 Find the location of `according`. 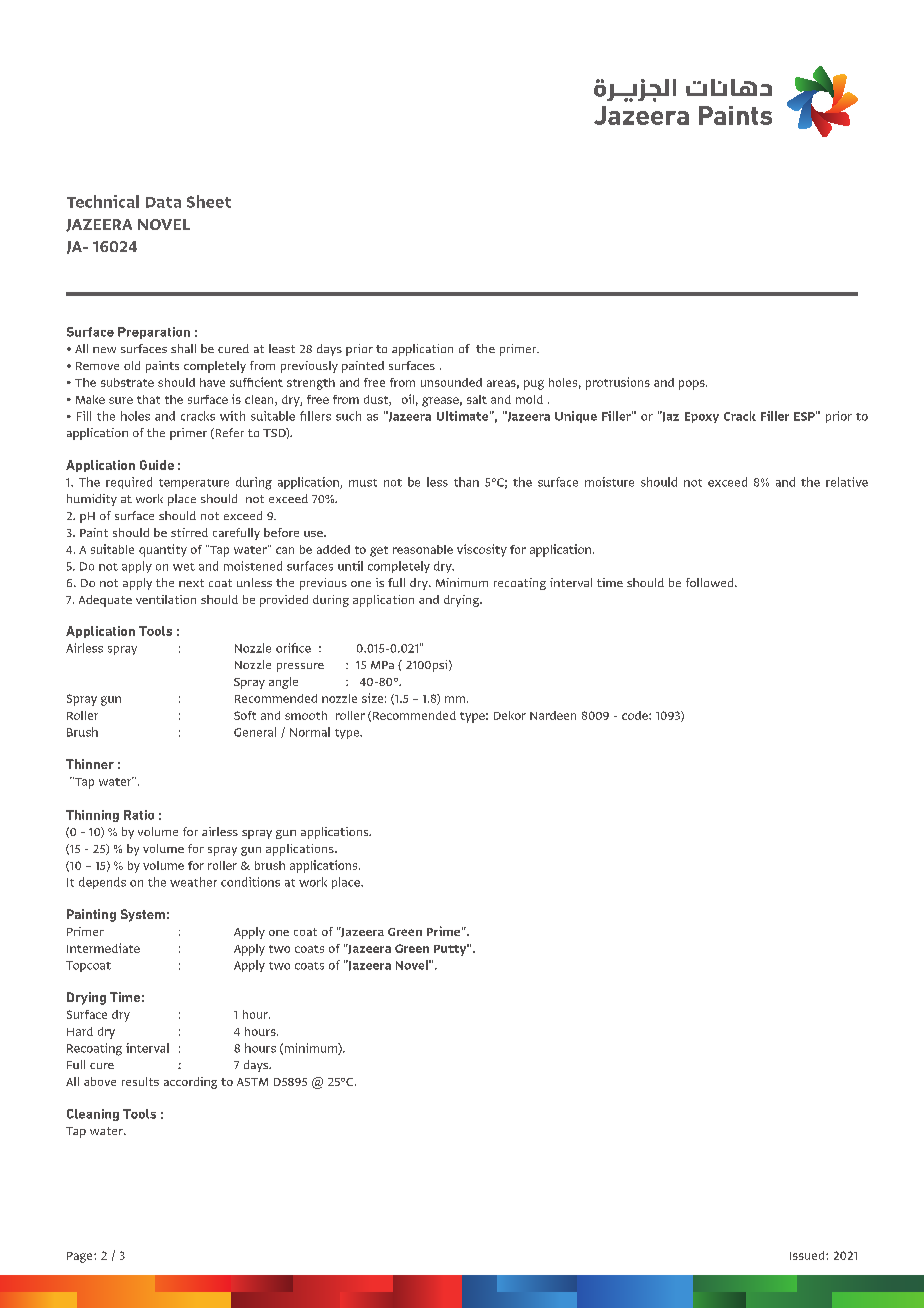

according is located at coordinates (190, 1083).
